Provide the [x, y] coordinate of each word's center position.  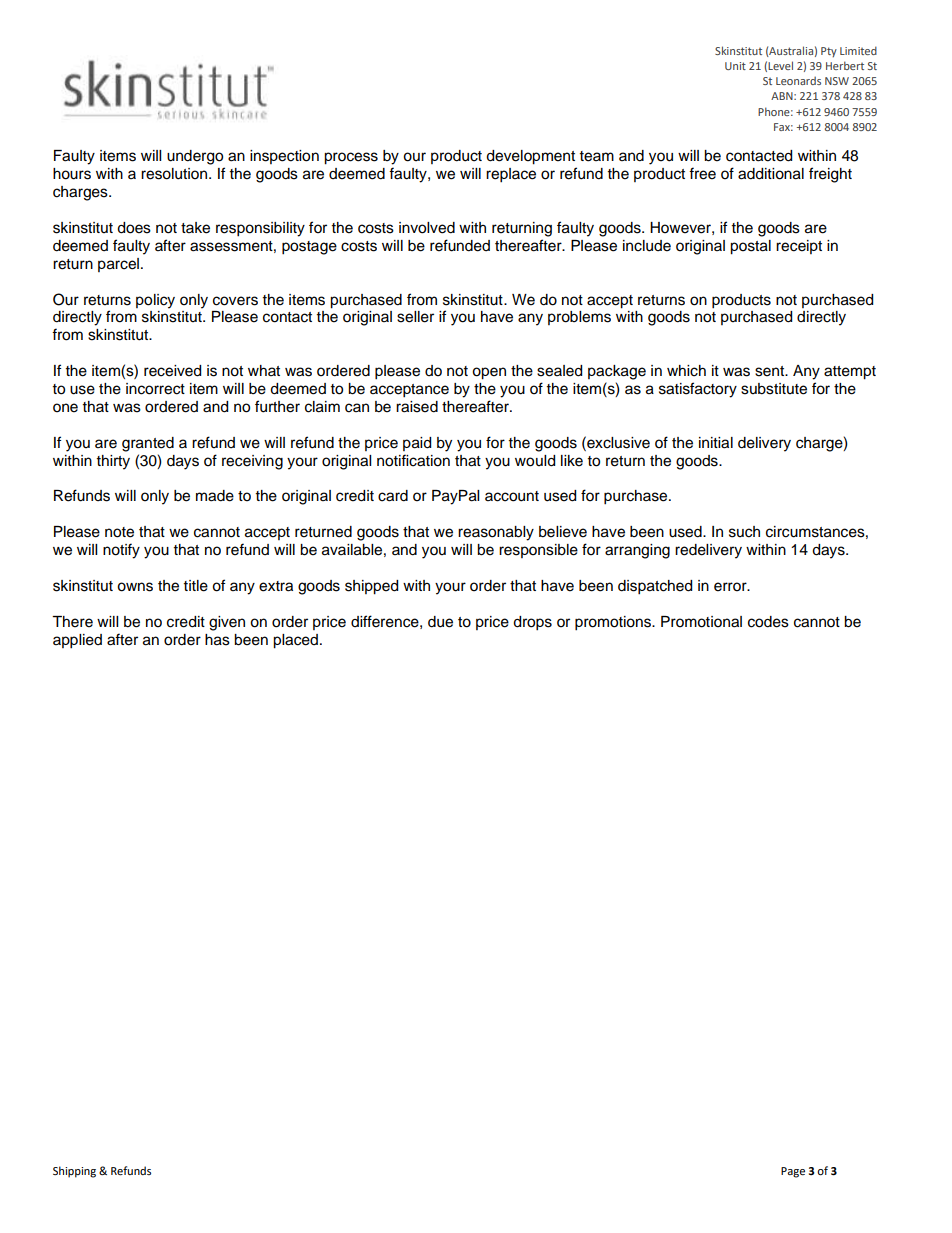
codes [768, 622]
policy [155, 301]
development [530, 157]
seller [415, 317]
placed [295, 641]
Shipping [74, 1172]
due [440, 622]
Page [793, 1172]
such [744, 532]
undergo [195, 157]
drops [532, 623]
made [215, 496]
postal [750, 247]
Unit [735, 66]
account [512, 496]
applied [77, 641]
